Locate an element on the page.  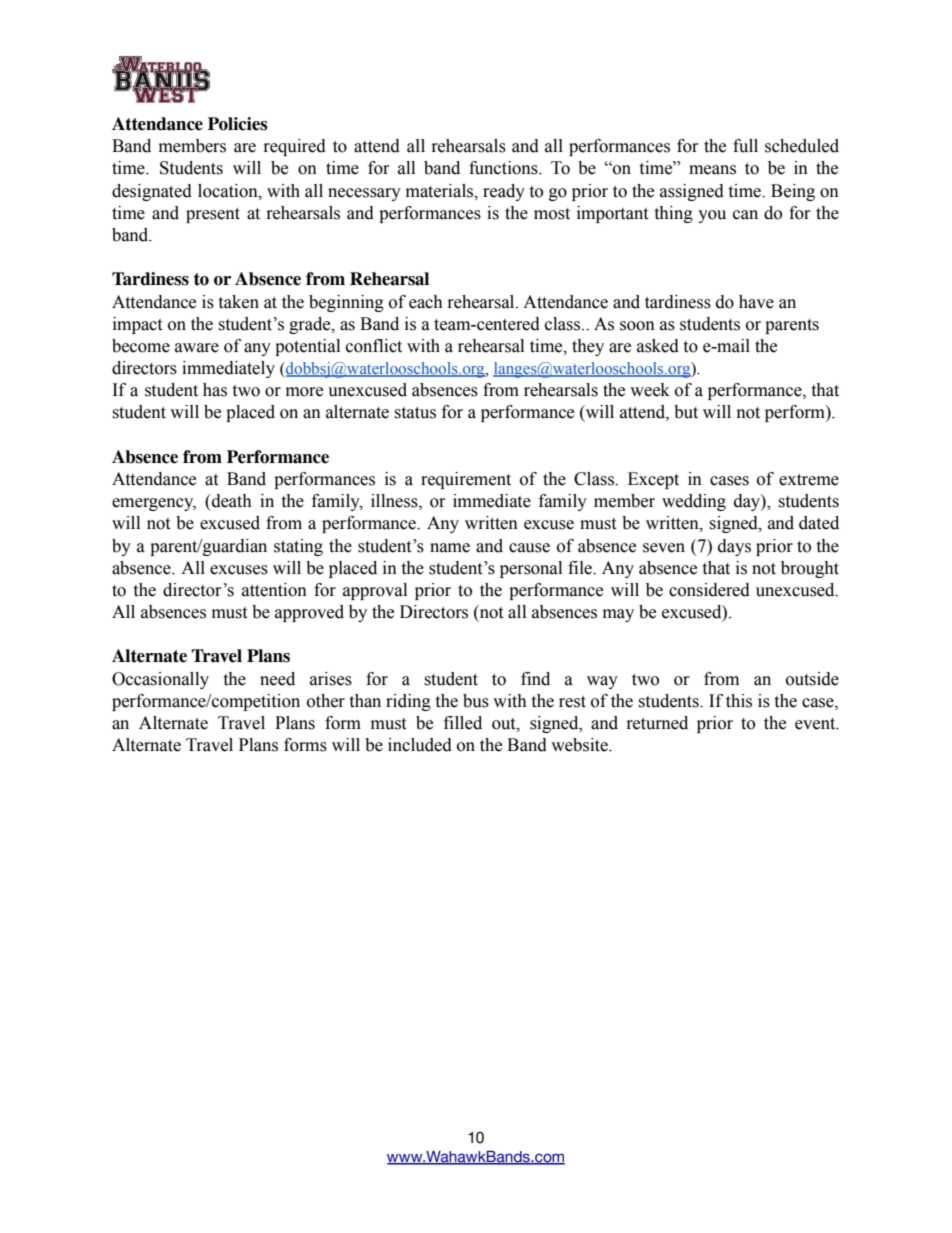
status is located at coordinates (415, 413).
